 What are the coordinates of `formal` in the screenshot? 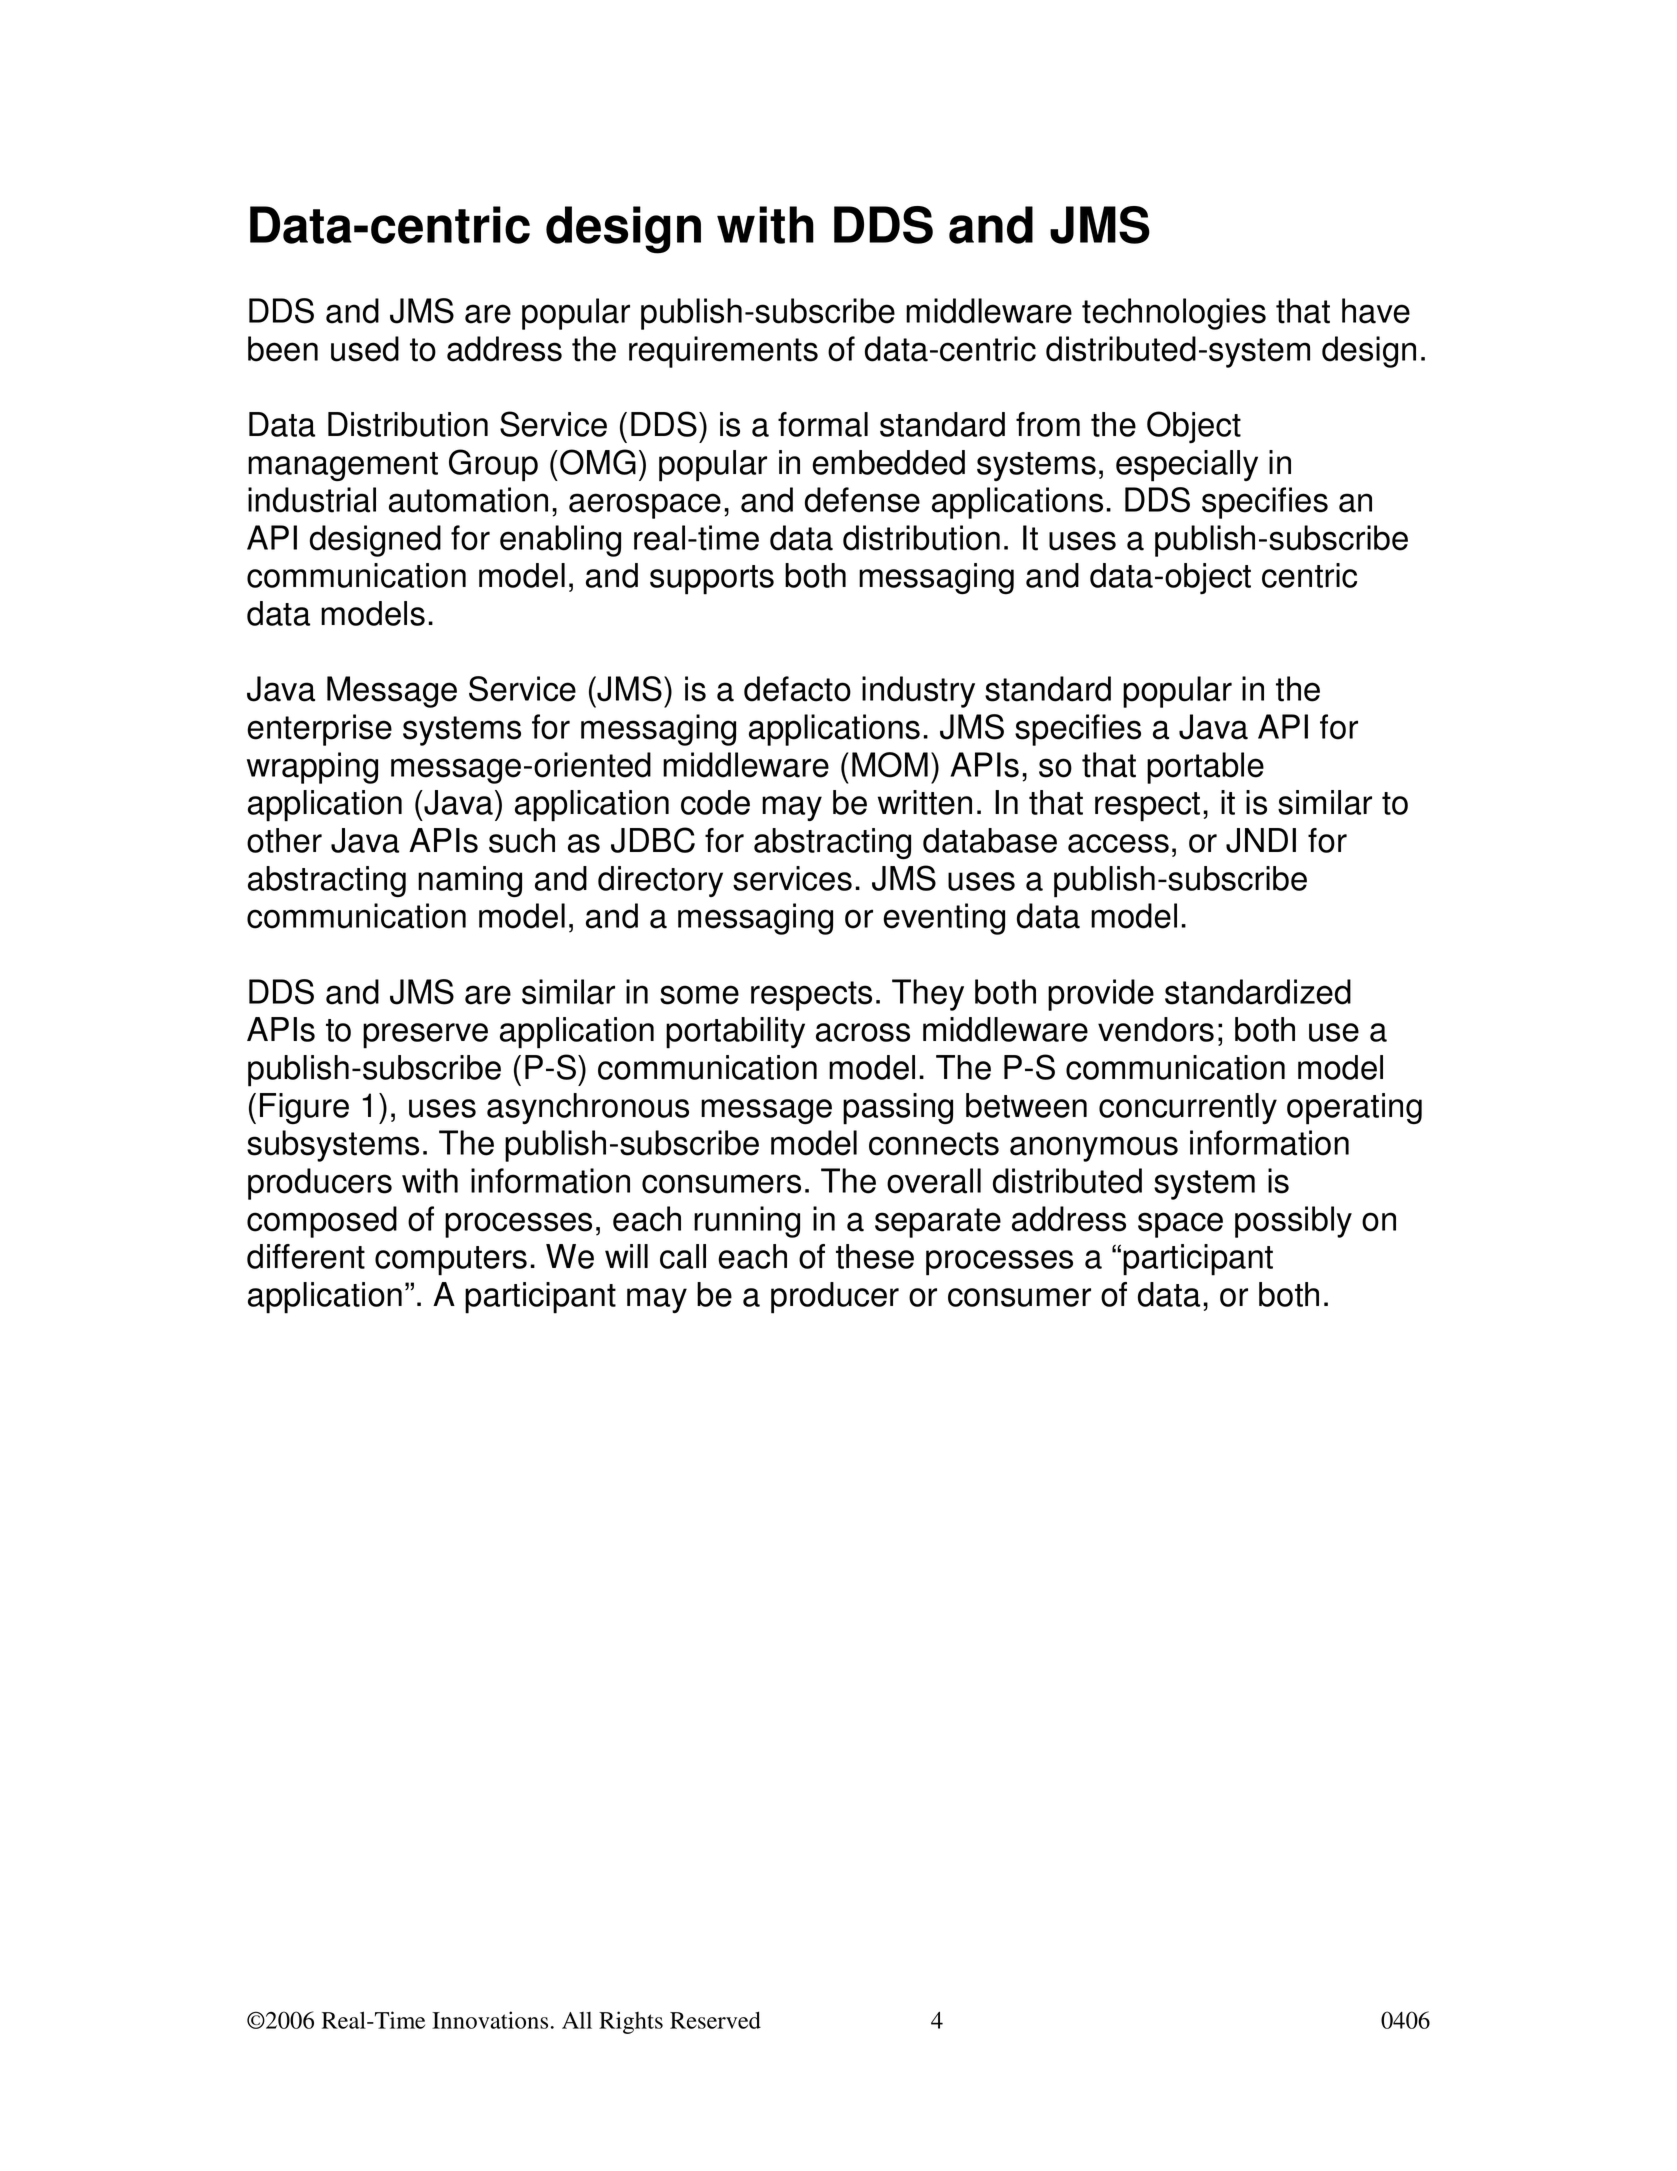 It's located at (823, 424).
